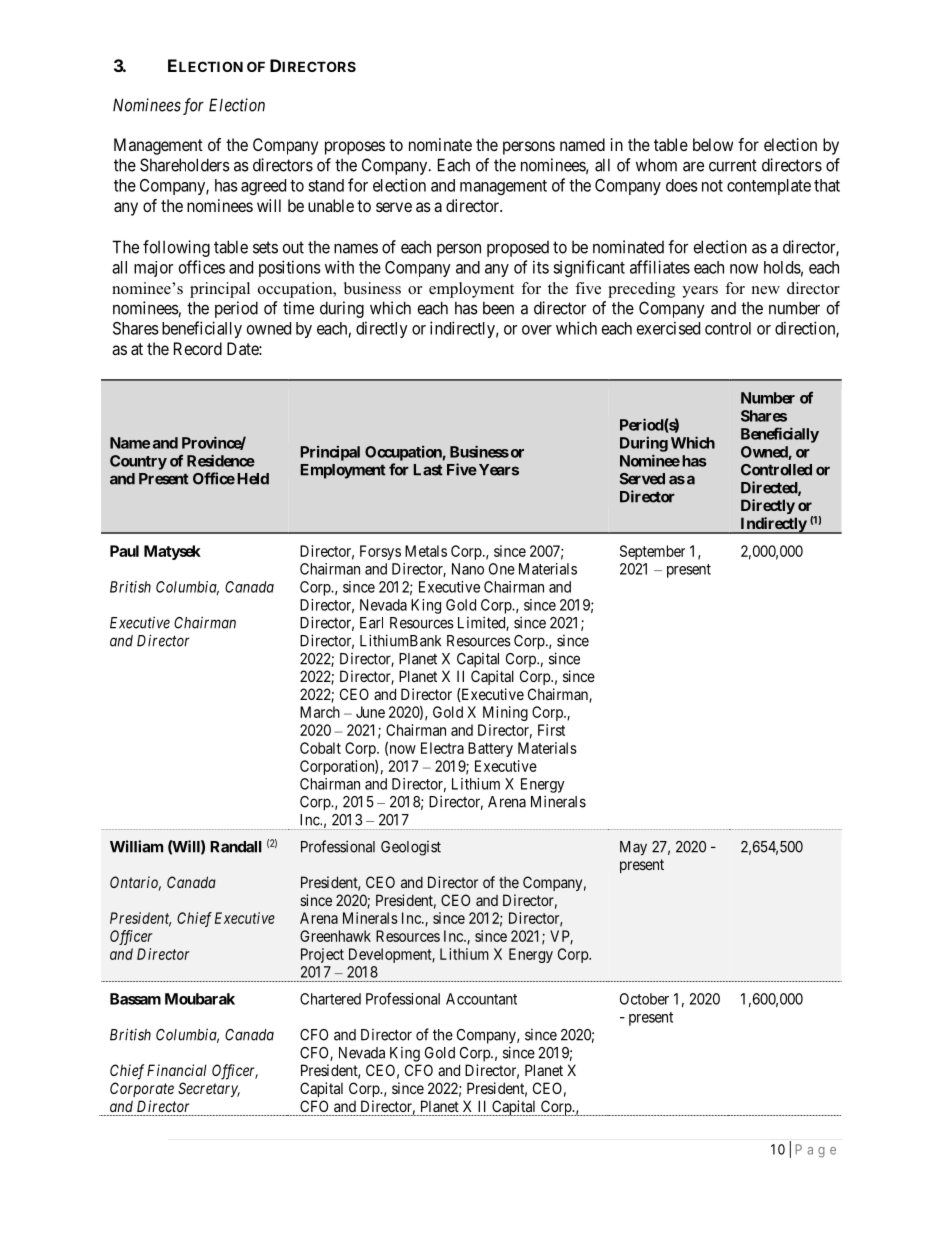  Describe the element at coordinates (652, 552) in the document. I see `September` at that location.
